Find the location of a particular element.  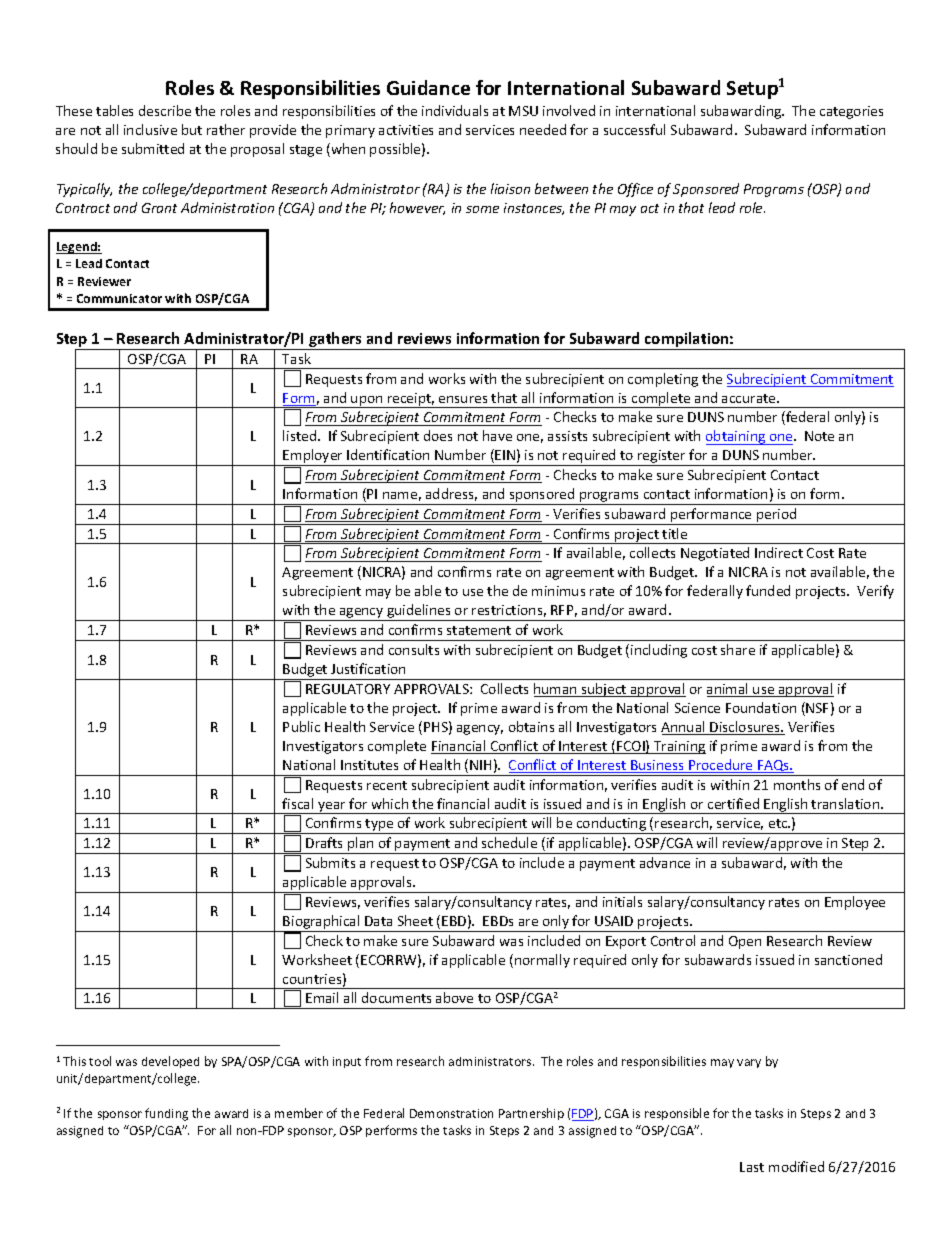

NIH is located at coordinates (480, 765).
